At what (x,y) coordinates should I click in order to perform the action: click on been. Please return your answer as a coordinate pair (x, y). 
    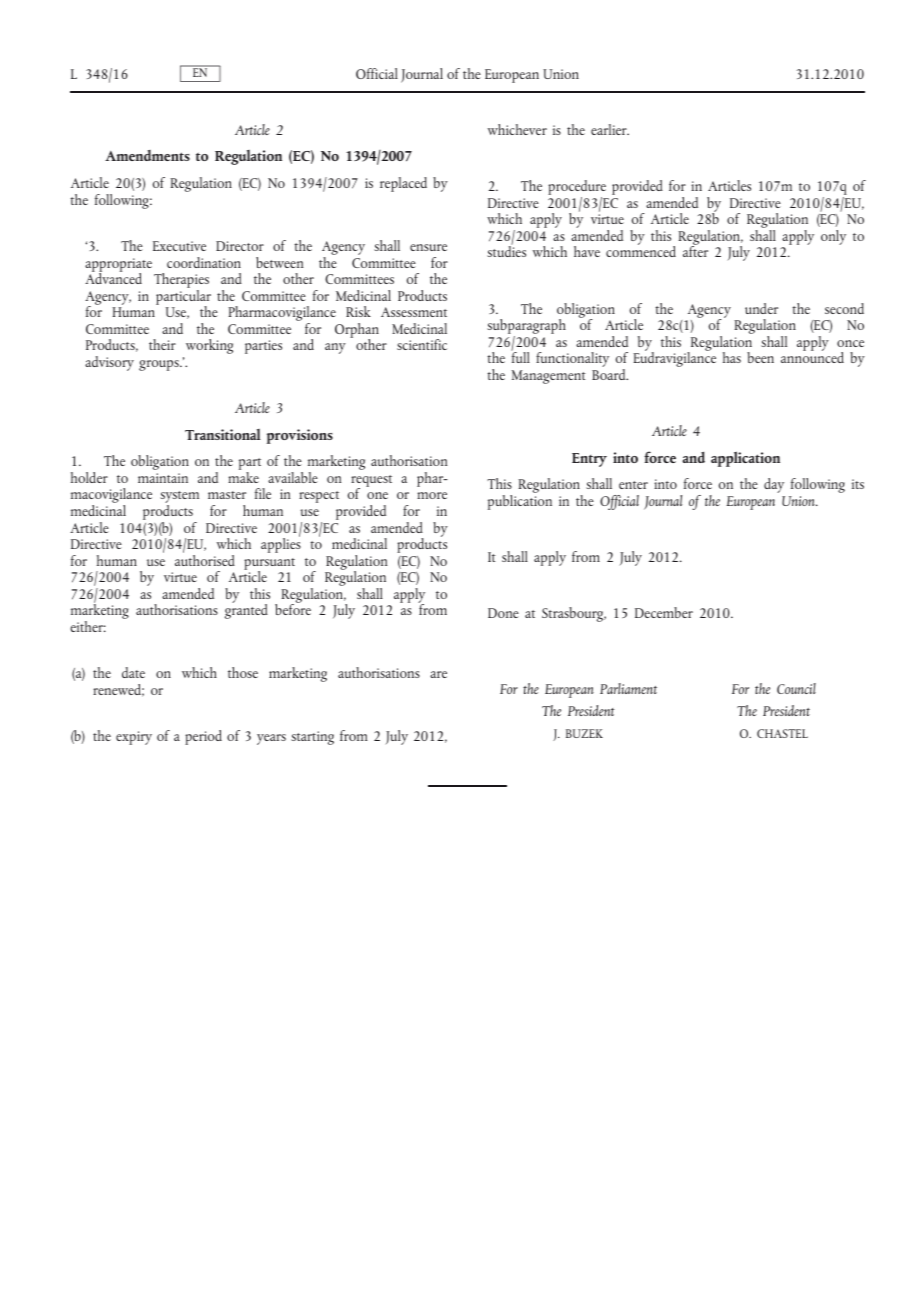
    Looking at the image, I should click on (760, 357).
